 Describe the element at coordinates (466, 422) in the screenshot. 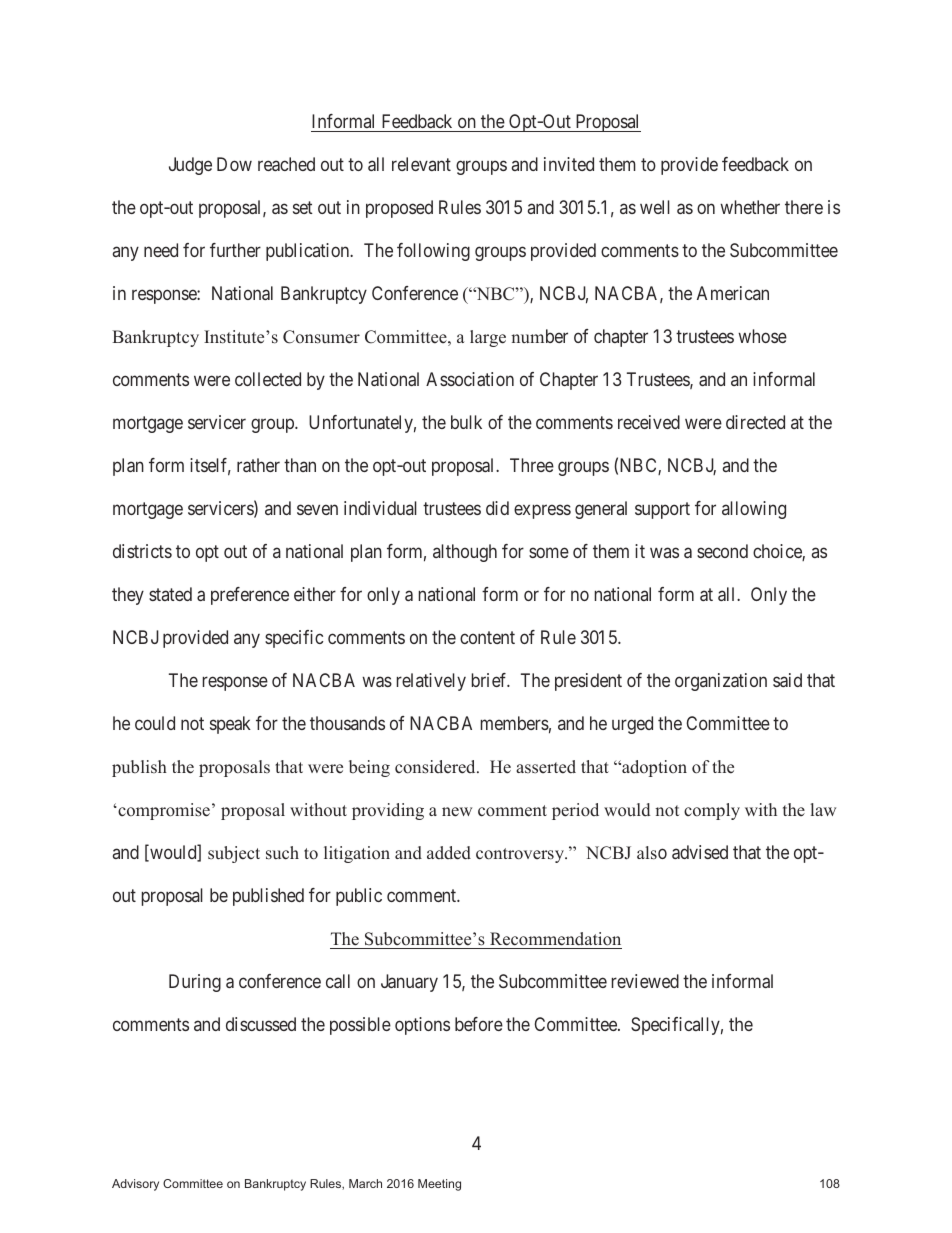

I see `bulk` at that location.
